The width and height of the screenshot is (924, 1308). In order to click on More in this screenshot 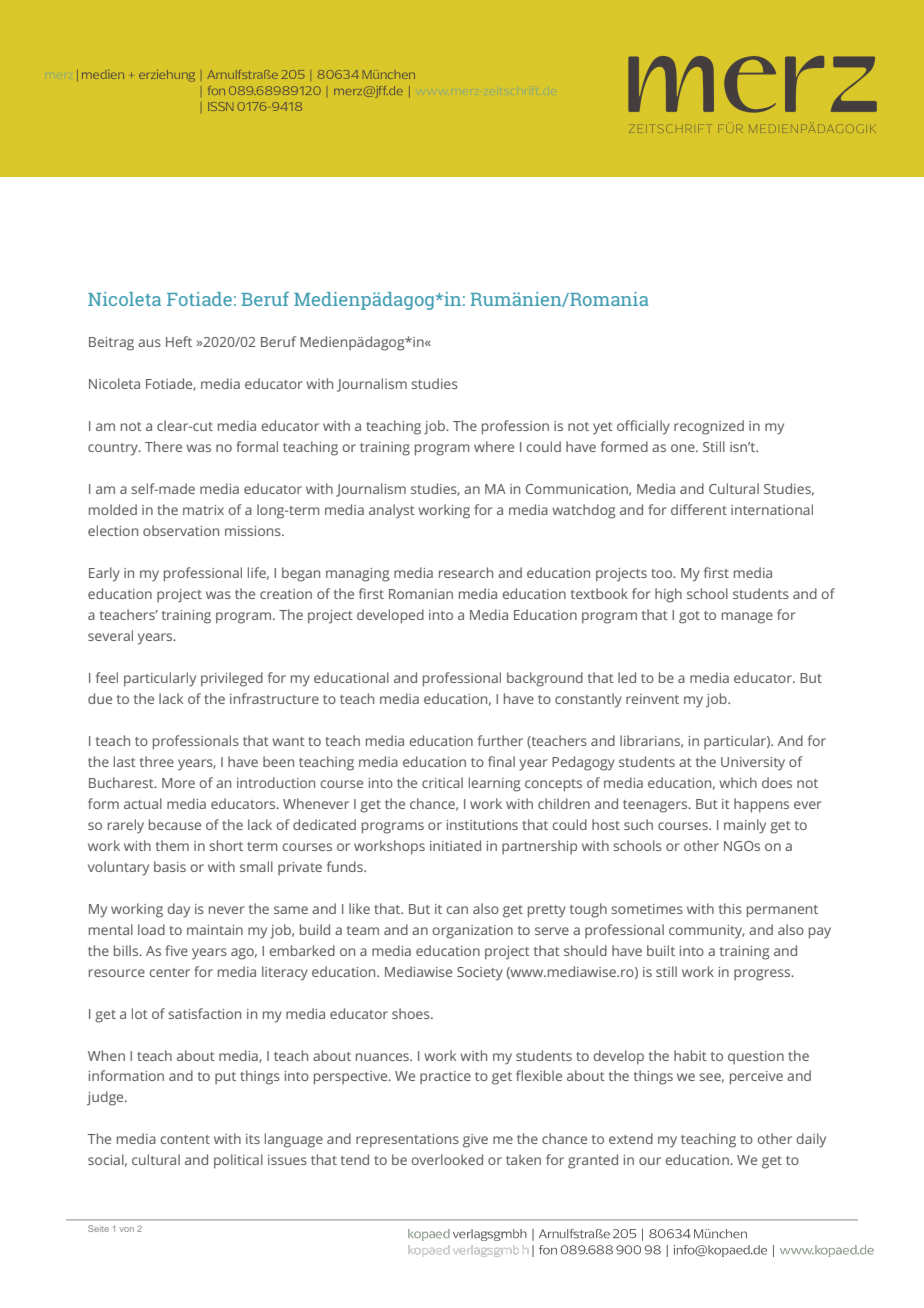, I will do `click(178, 783)`.
